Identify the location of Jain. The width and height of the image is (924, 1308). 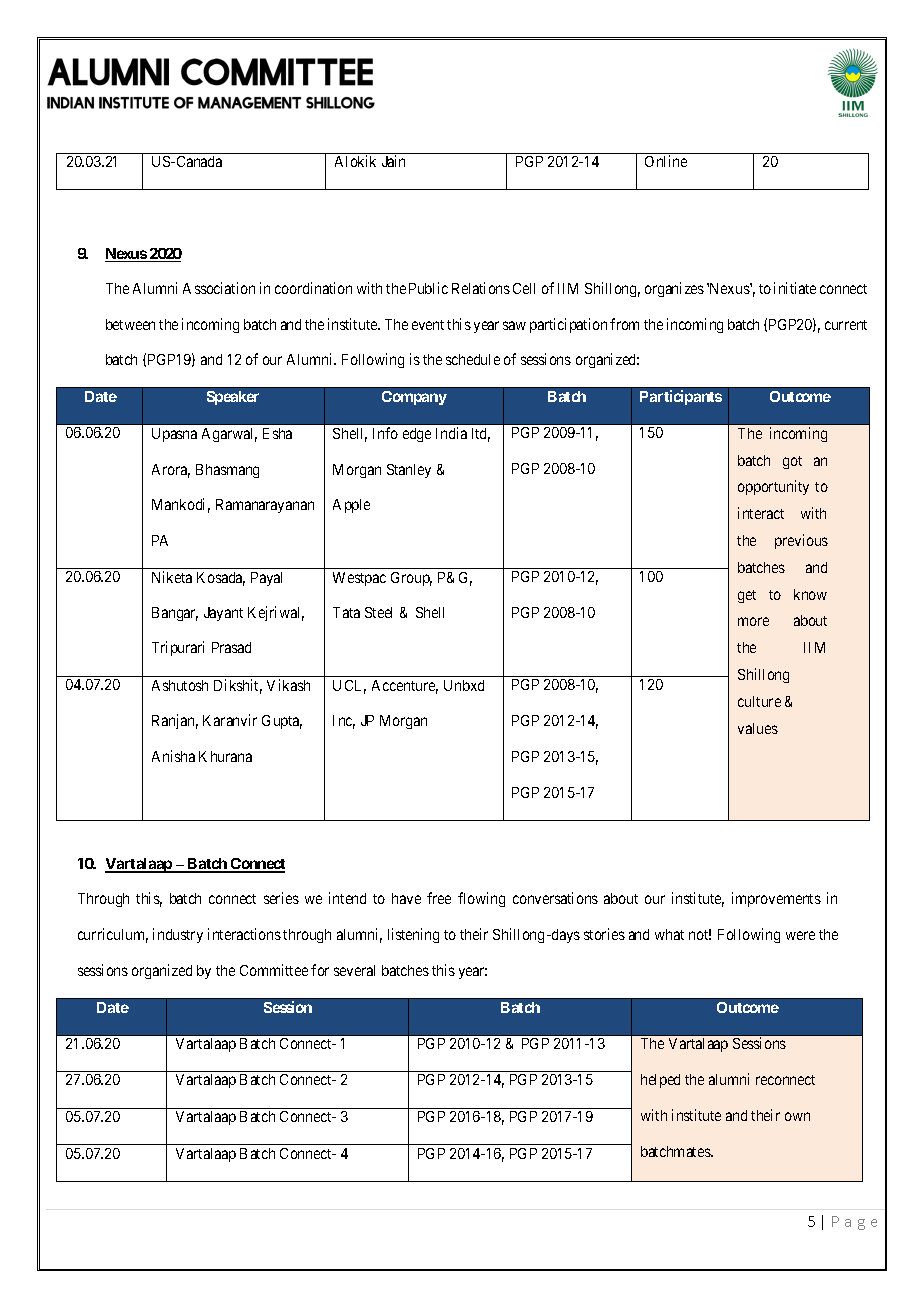
(393, 161).
